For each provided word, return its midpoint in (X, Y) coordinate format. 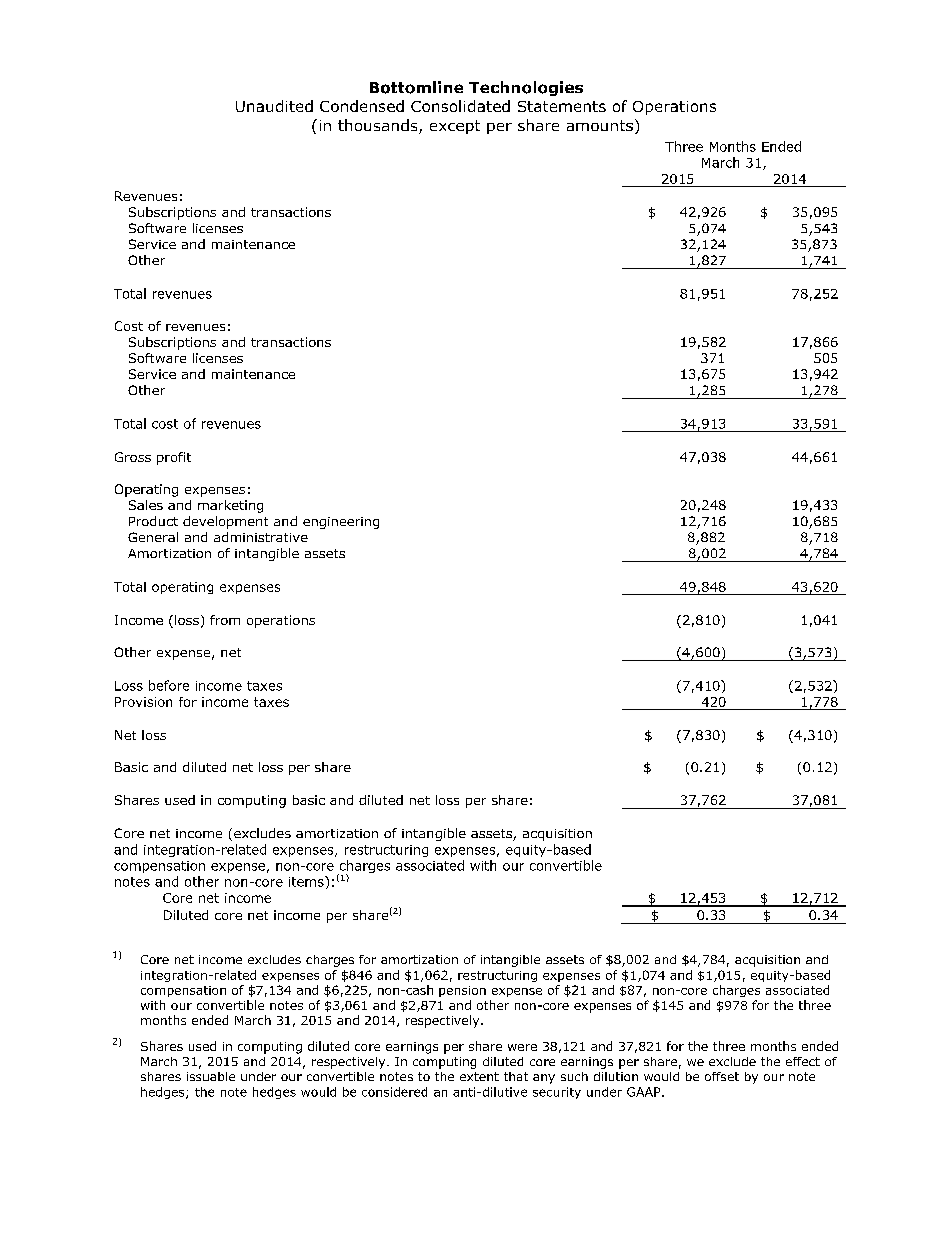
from (225, 620)
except (455, 127)
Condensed (362, 106)
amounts (600, 125)
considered (394, 1092)
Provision (143, 702)
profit (174, 458)
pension (462, 991)
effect (803, 1061)
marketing (230, 506)
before (169, 685)
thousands (379, 126)
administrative (261, 537)
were (522, 1047)
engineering (341, 523)
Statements (562, 106)
